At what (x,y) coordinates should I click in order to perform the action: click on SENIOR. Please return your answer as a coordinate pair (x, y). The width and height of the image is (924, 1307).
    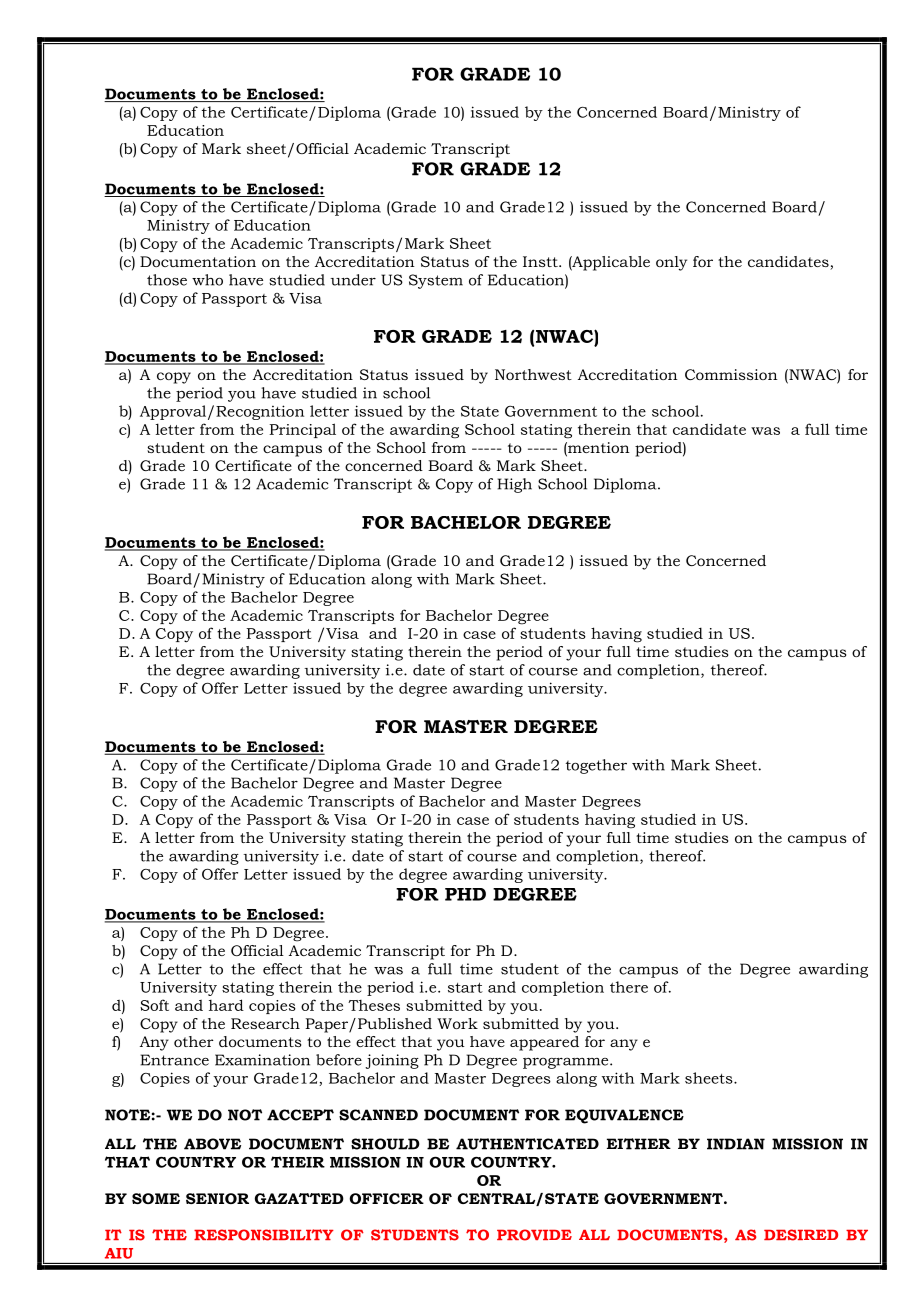
    Looking at the image, I should click on (217, 1198).
